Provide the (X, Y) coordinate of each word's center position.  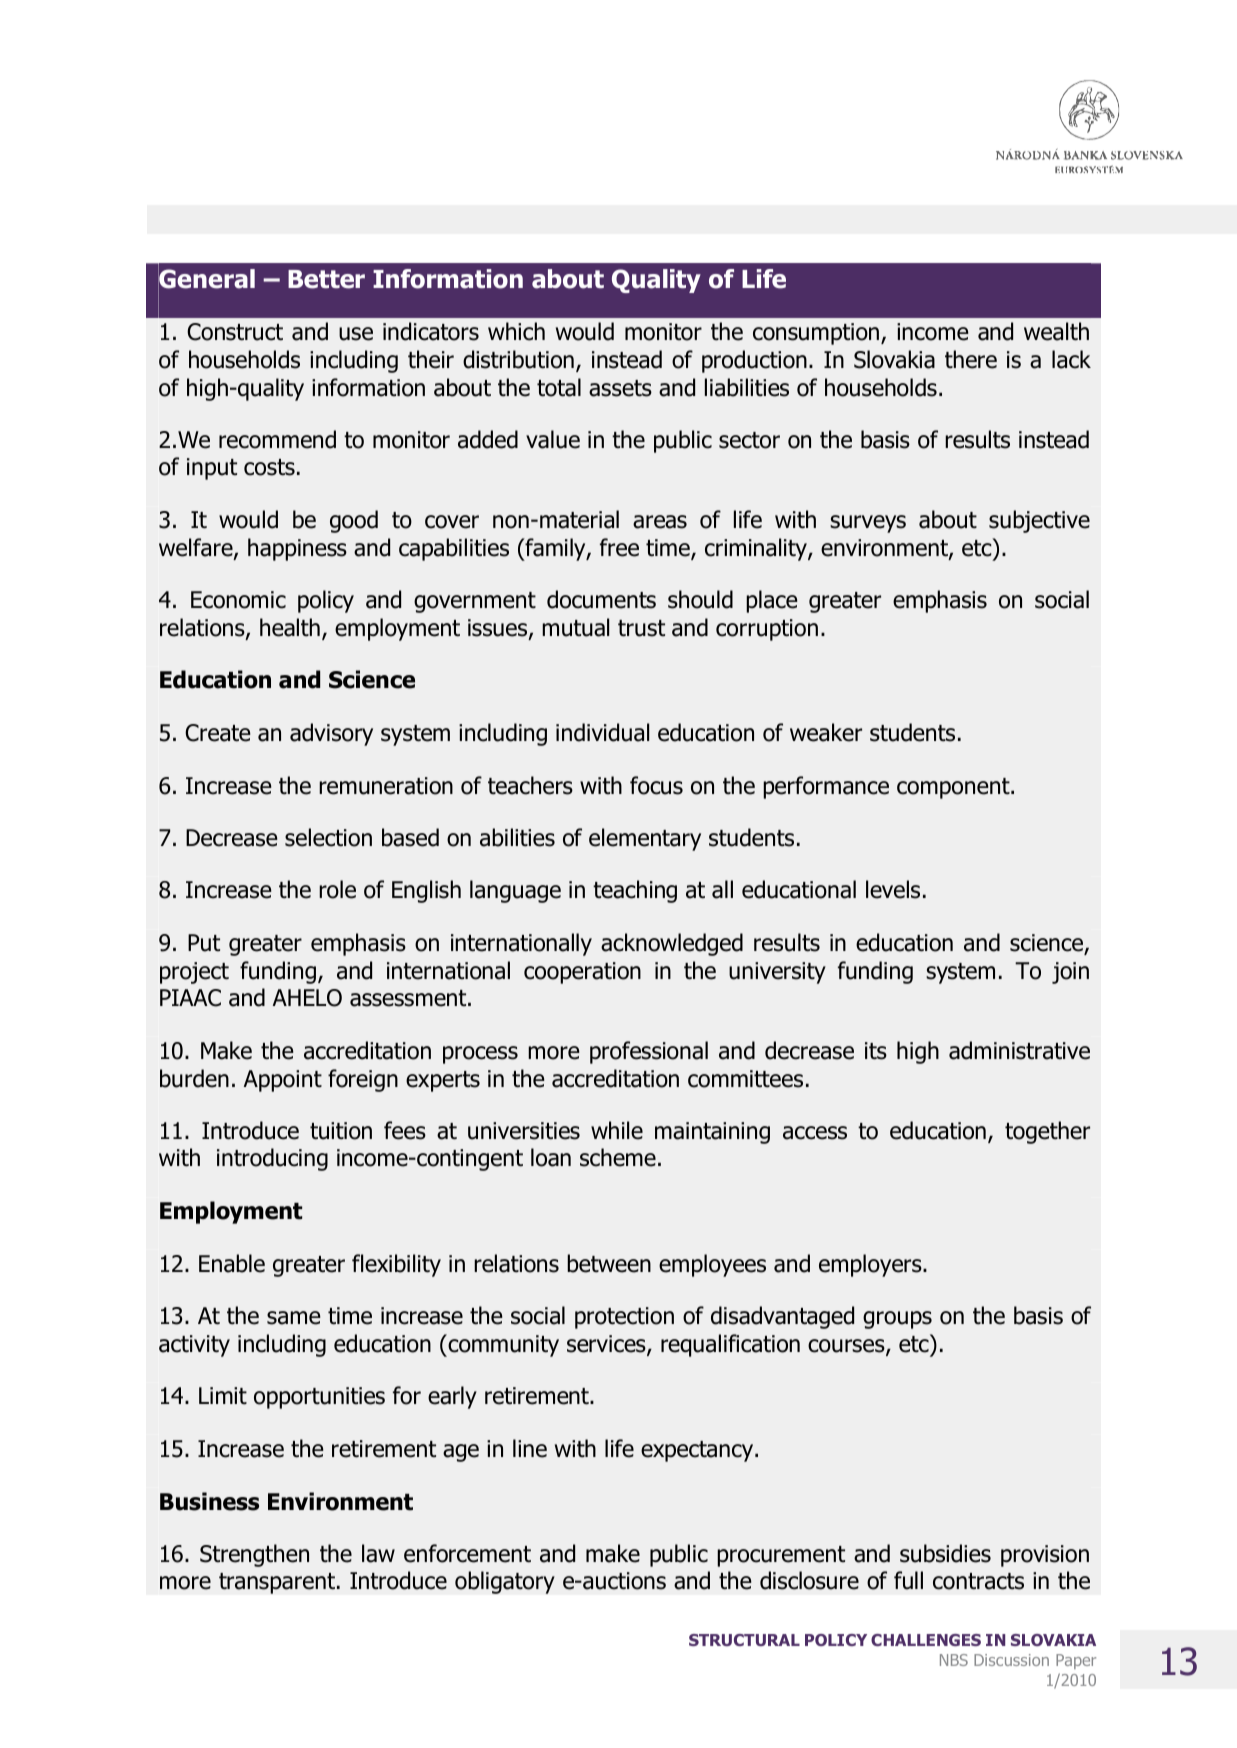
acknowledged (672, 944)
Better (326, 279)
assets (620, 388)
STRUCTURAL (744, 1640)
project (194, 973)
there (971, 359)
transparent (277, 1583)
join (1070, 973)
